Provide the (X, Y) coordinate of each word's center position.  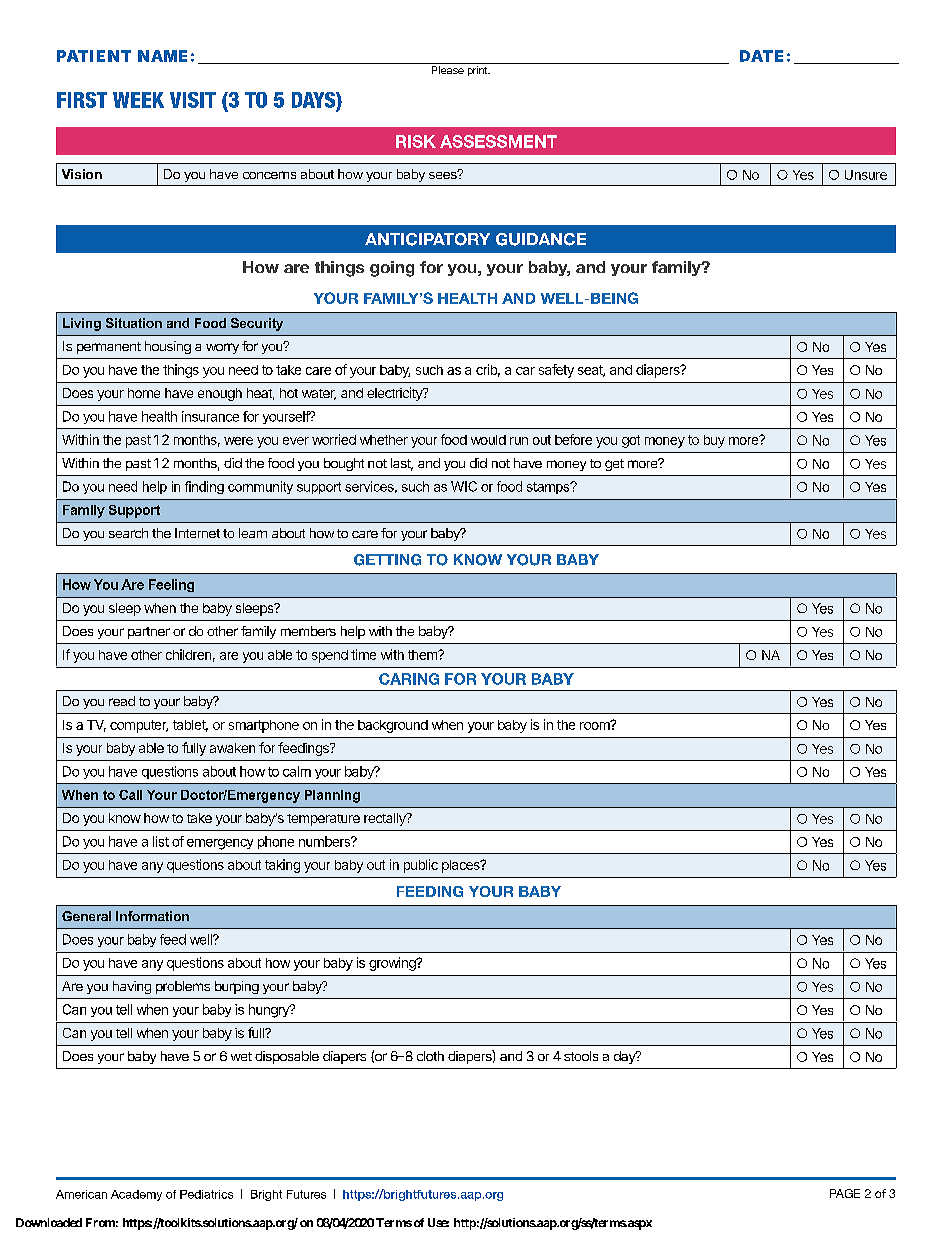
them (423, 655)
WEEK (138, 100)
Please (448, 70)
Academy (136, 1195)
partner (149, 633)
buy (714, 441)
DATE (761, 56)
